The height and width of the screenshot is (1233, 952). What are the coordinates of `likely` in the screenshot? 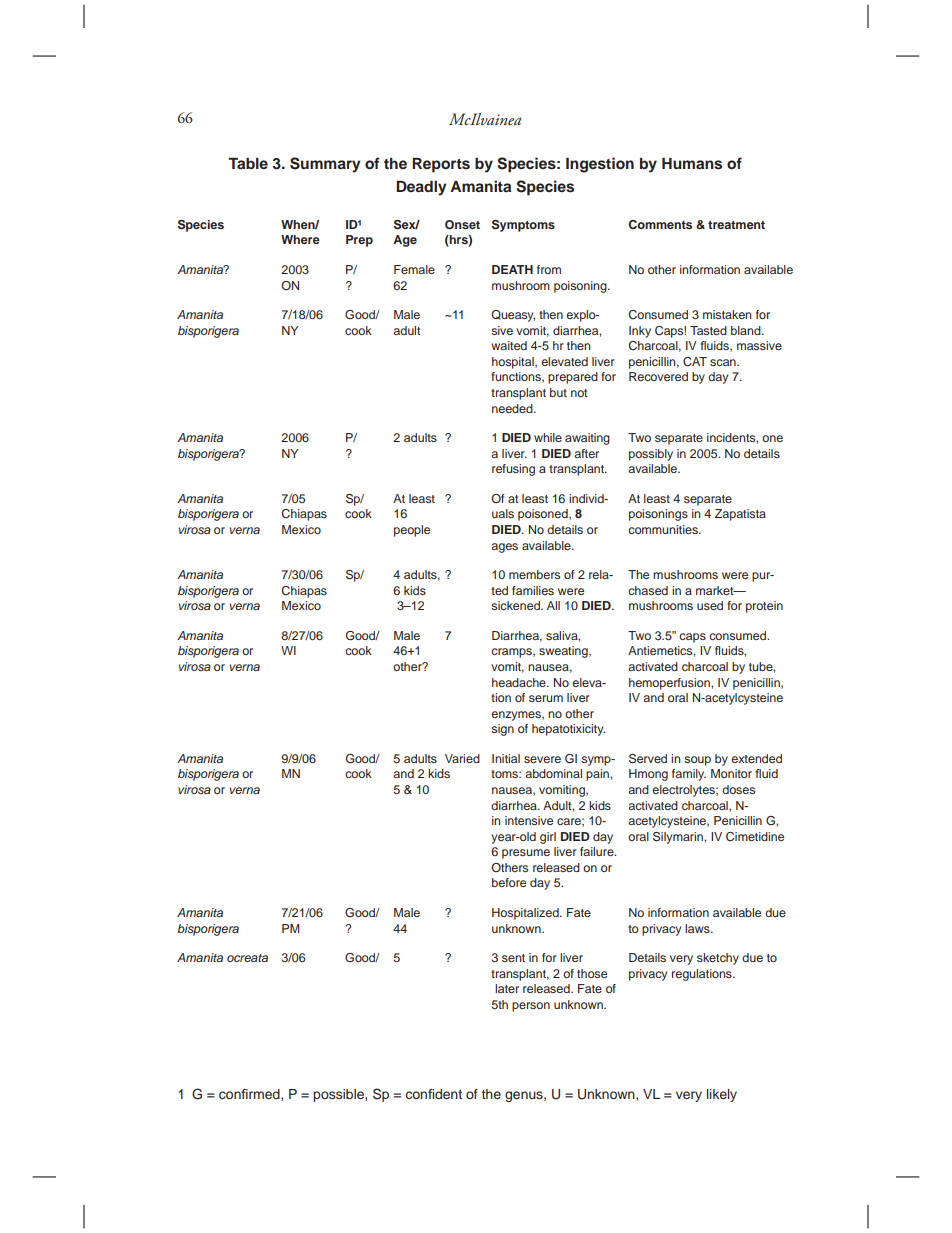 It's located at (722, 1095).
